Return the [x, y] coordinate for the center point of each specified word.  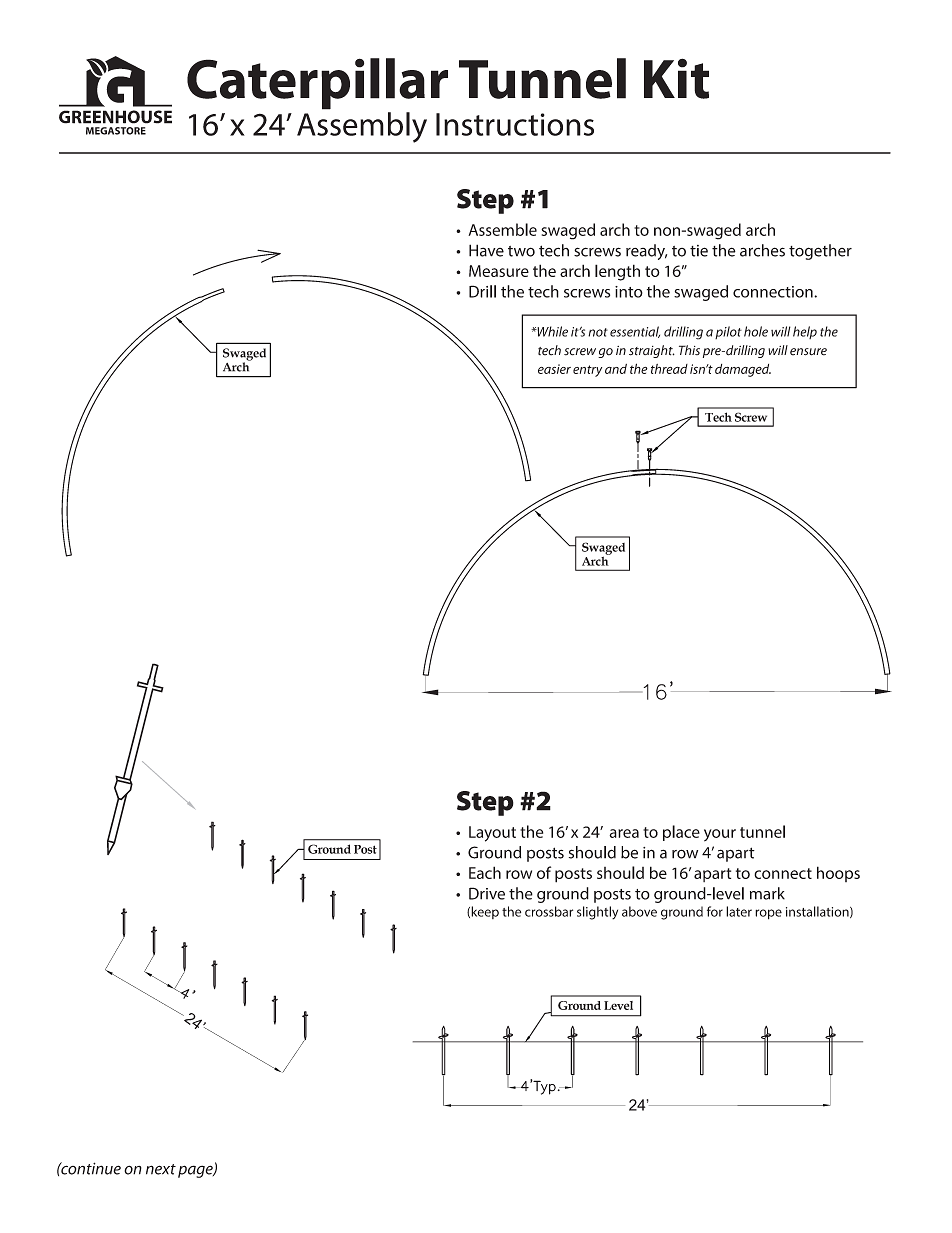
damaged [743, 370]
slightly [597, 913]
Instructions [515, 124]
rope [768, 914]
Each [485, 872]
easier [554, 369]
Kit [676, 78]
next [161, 1169]
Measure [499, 271]
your [720, 835]
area [624, 833]
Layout [492, 834]
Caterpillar [317, 84]
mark [767, 893]
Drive [487, 893]
